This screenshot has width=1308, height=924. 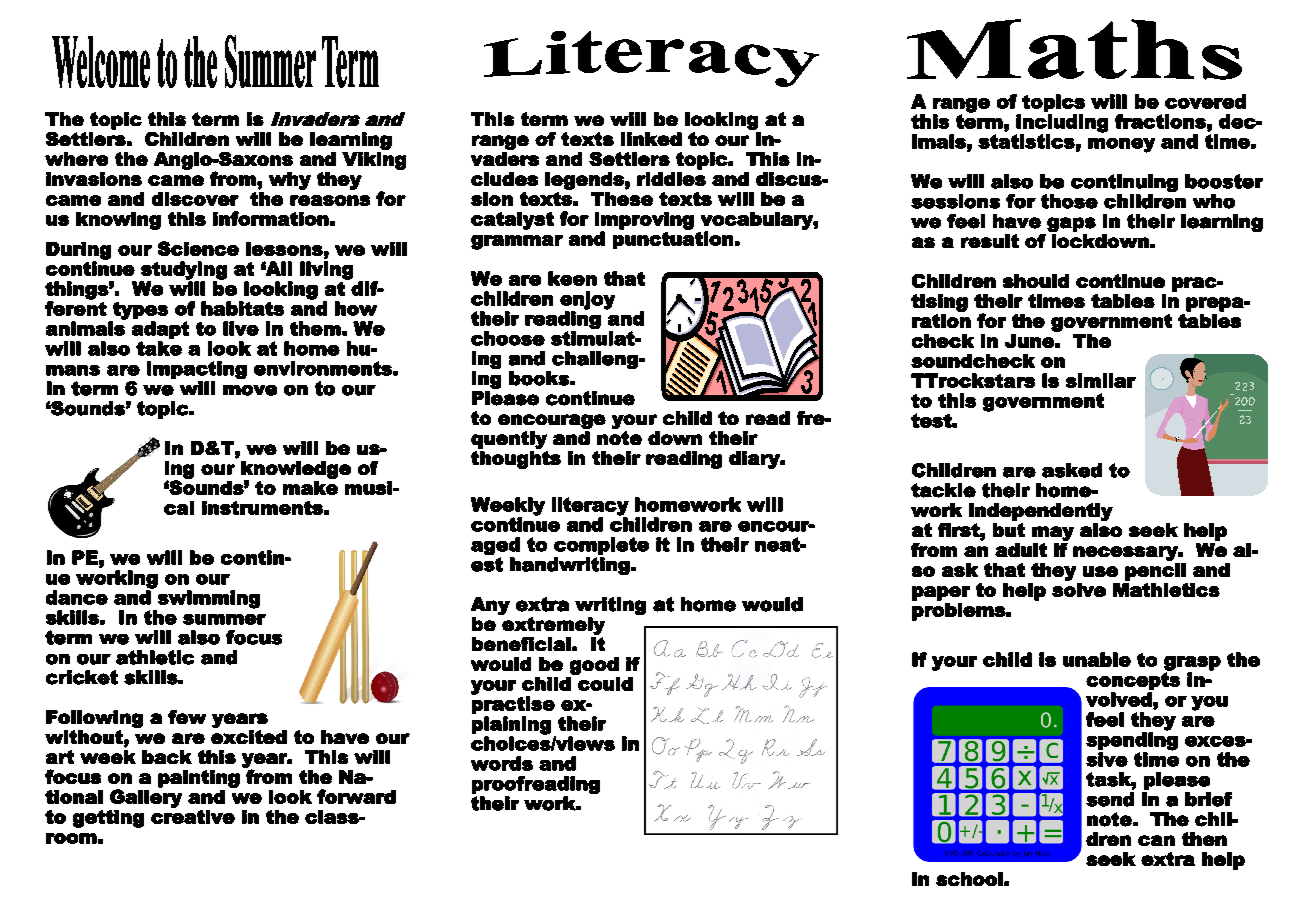 What do you see at coordinates (209, 599) in the screenshot?
I see `swimming` at bounding box center [209, 599].
